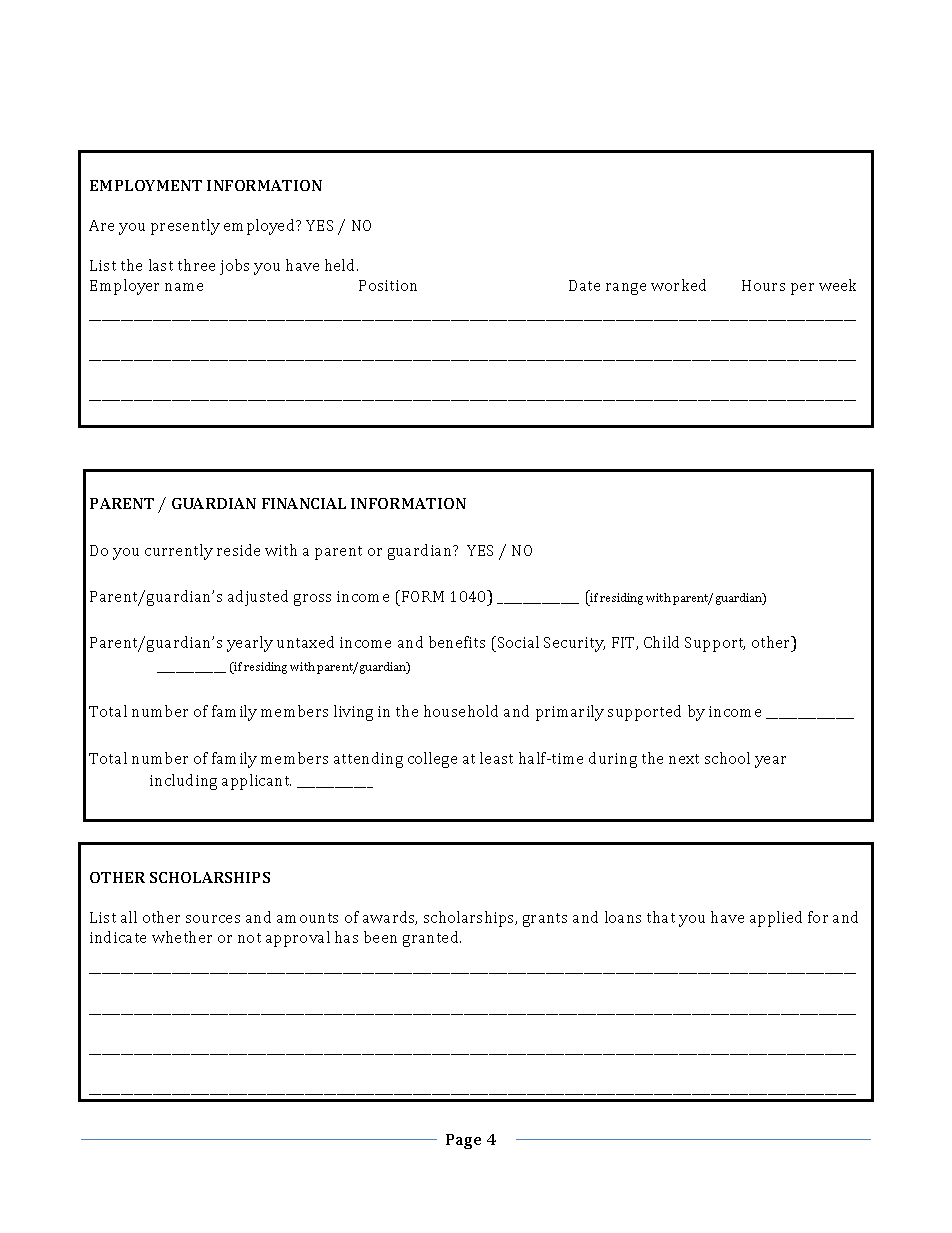 This page has width=952, height=1233. Describe the element at coordinates (305, 642) in the page. I see `untaxed` at that location.
